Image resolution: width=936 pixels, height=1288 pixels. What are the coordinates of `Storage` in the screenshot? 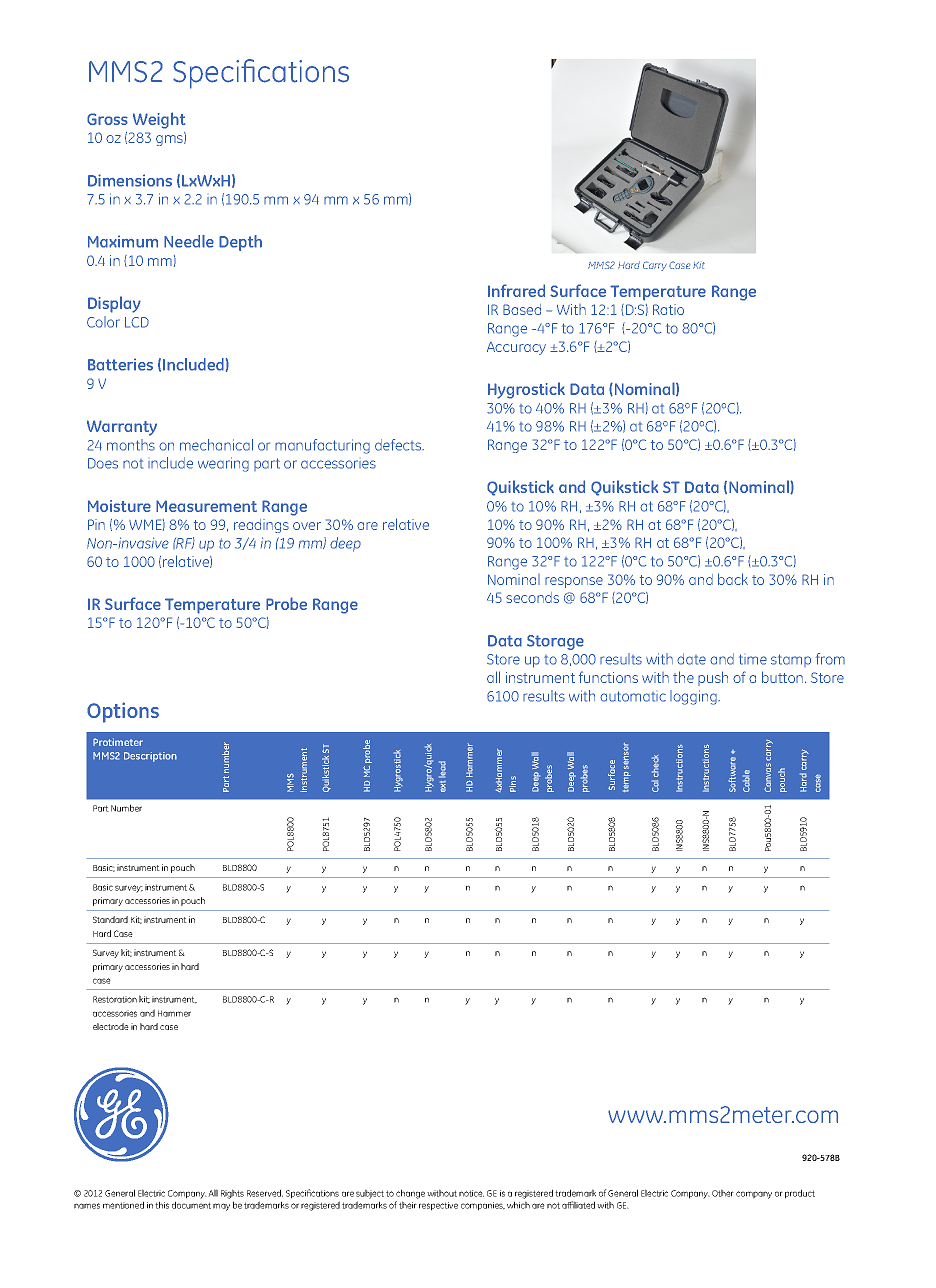 It's located at (555, 642).
